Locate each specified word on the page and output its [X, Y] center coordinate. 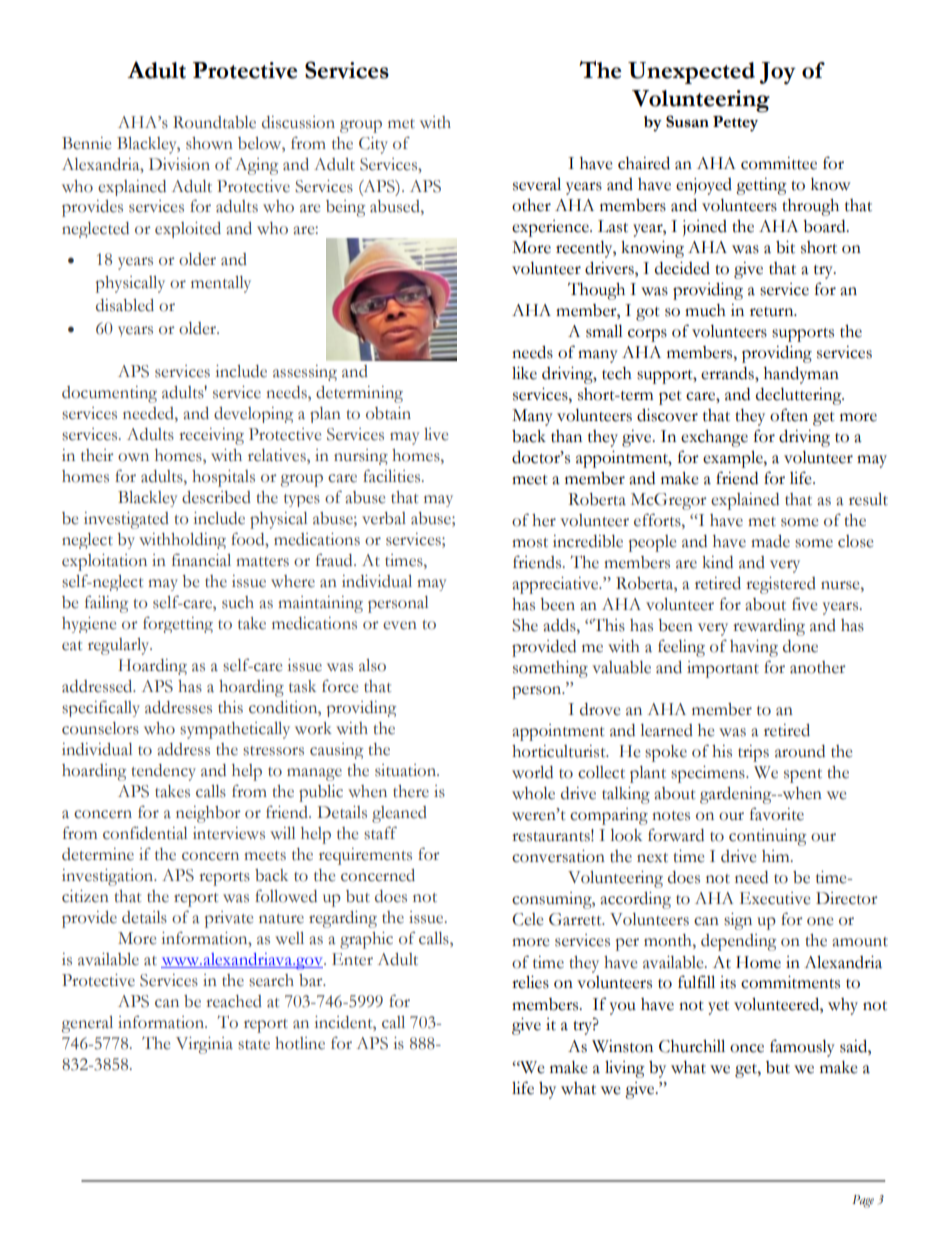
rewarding [769, 627]
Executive [775, 898]
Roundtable [214, 122]
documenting [109, 394]
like [524, 373]
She [525, 625]
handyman [801, 375]
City [373, 145]
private [229, 919]
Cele [527, 919]
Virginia [204, 1045]
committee [779, 163]
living [625, 1069]
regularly [120, 646]
